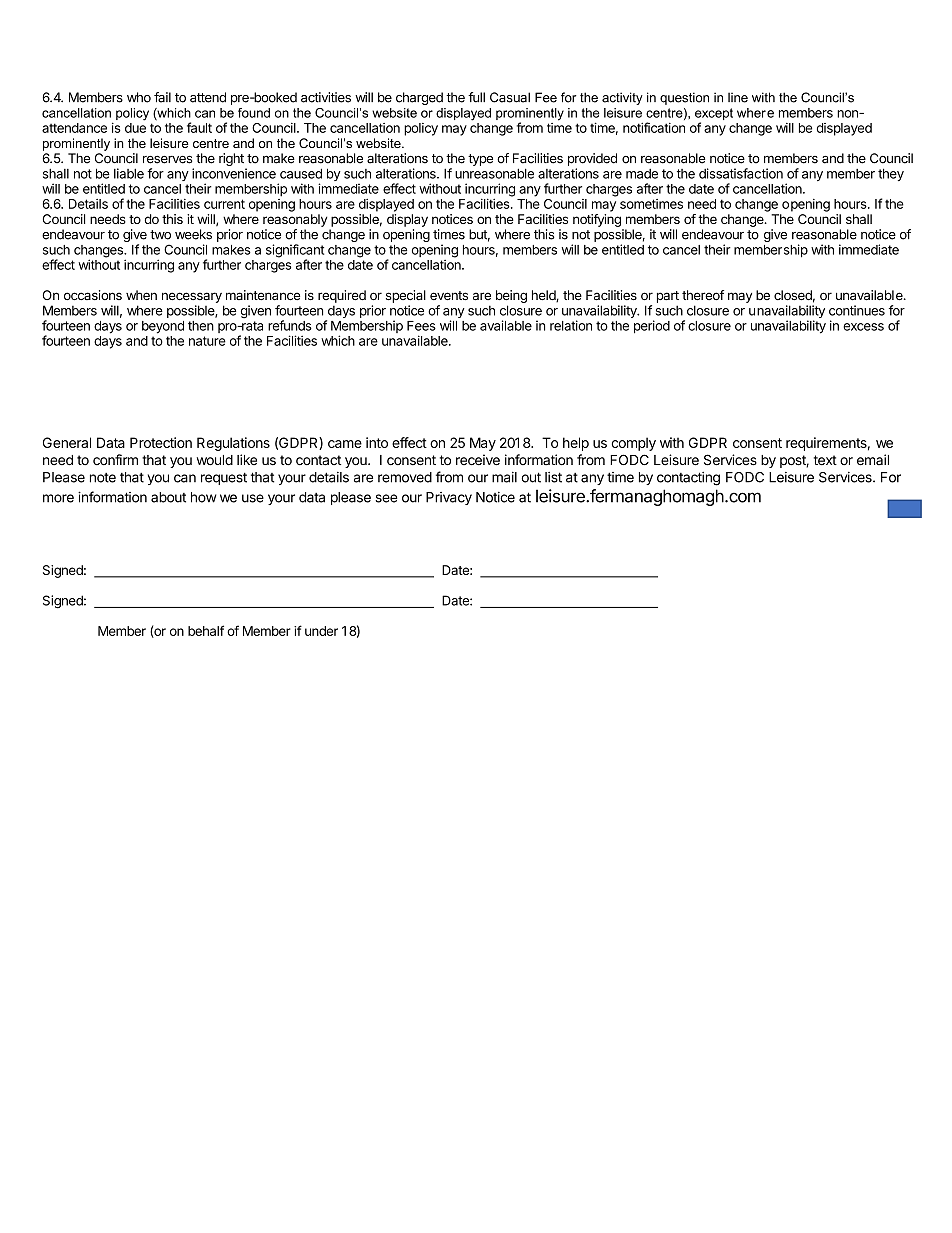 This screenshot has height=1233, width=952. What do you see at coordinates (206, 630) in the screenshot?
I see `behalf` at bounding box center [206, 630].
